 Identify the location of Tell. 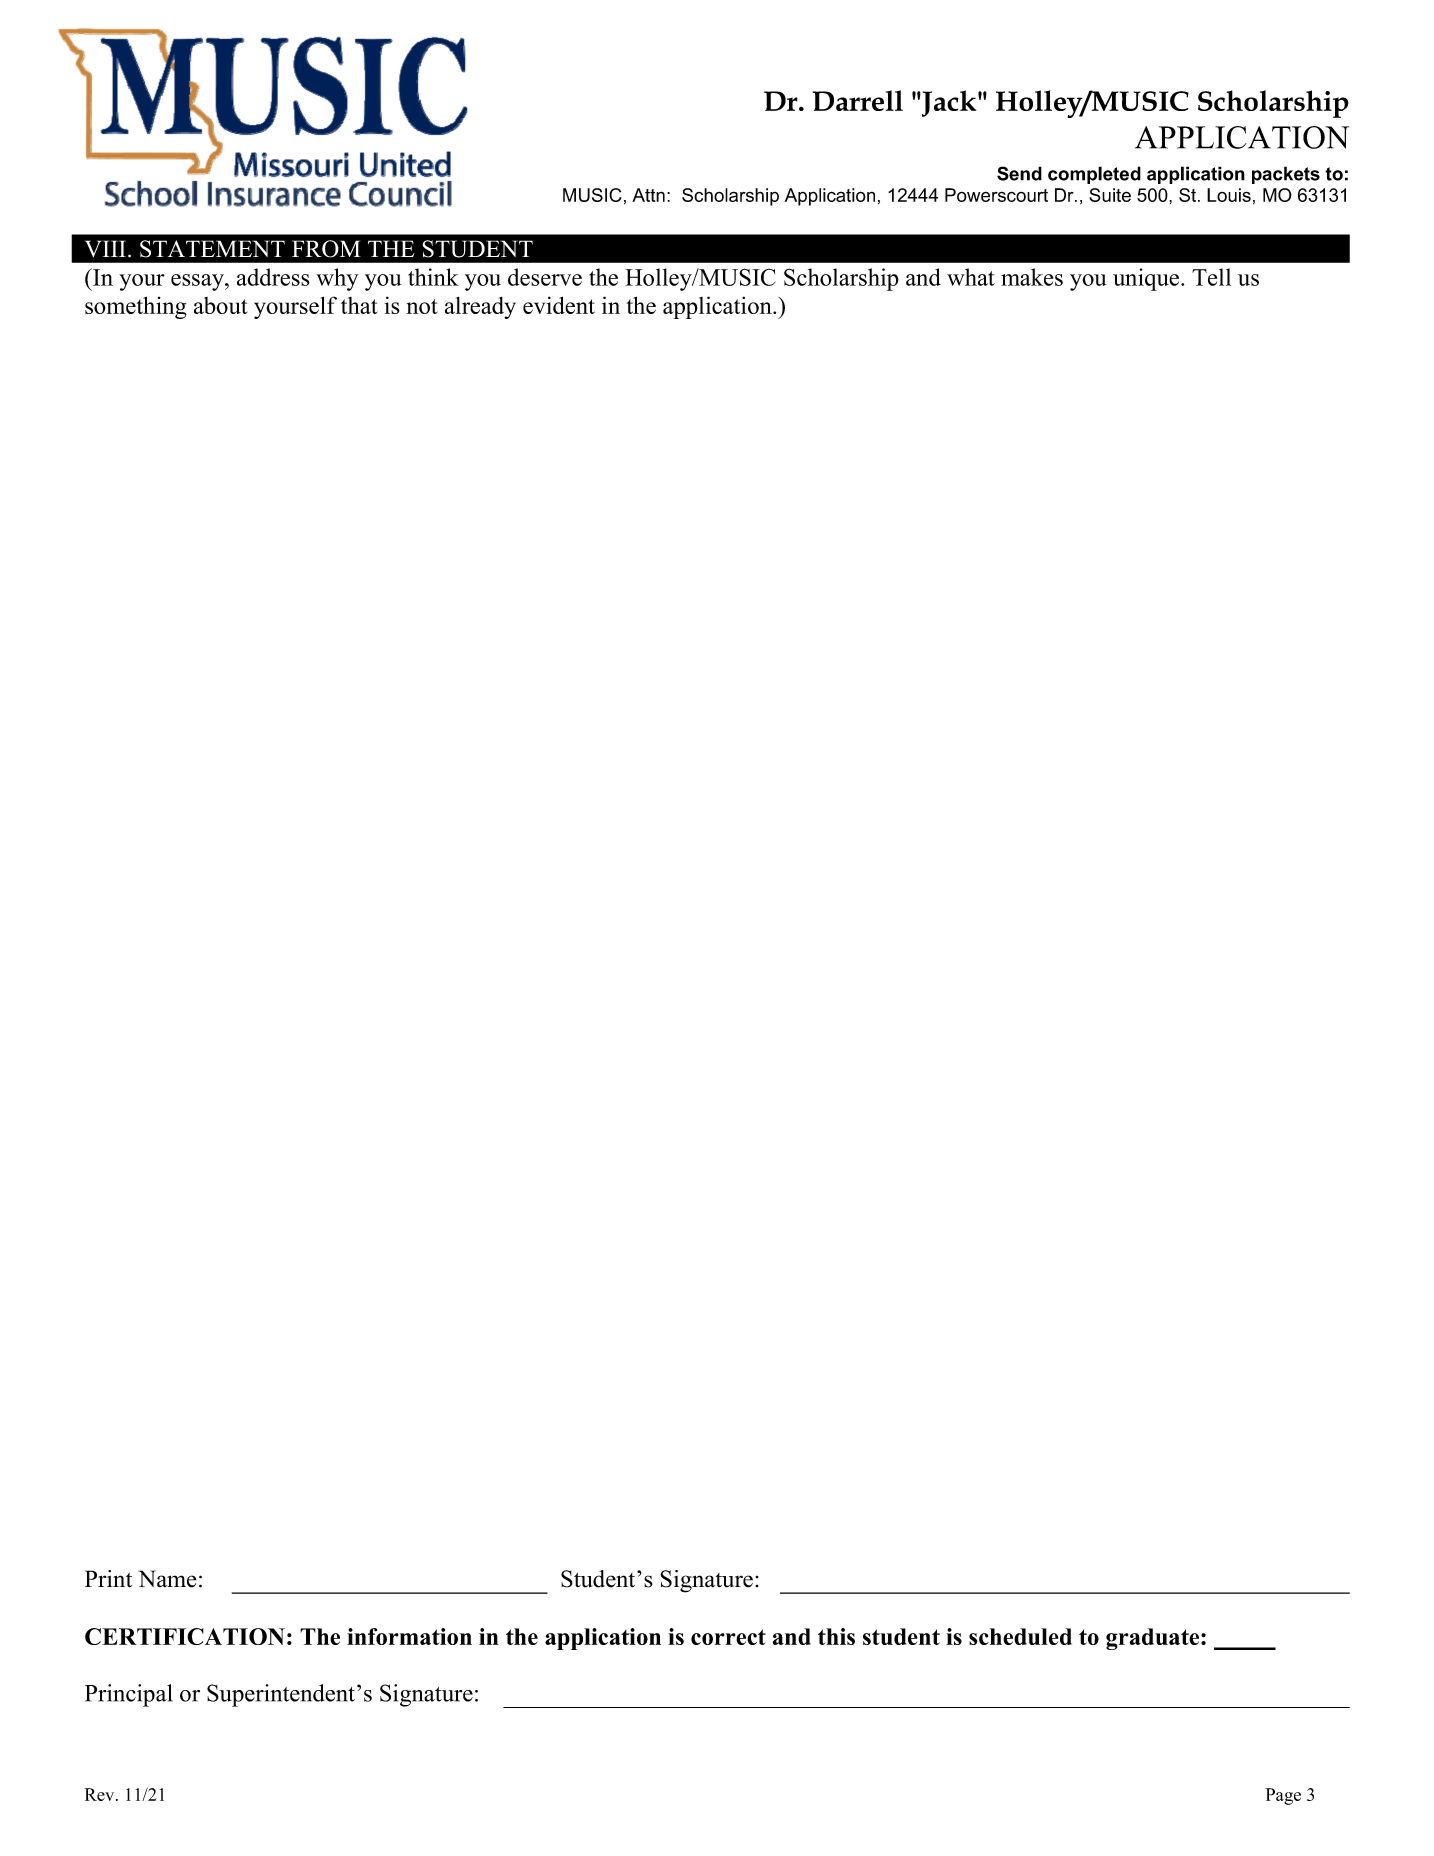
(1211, 277).
